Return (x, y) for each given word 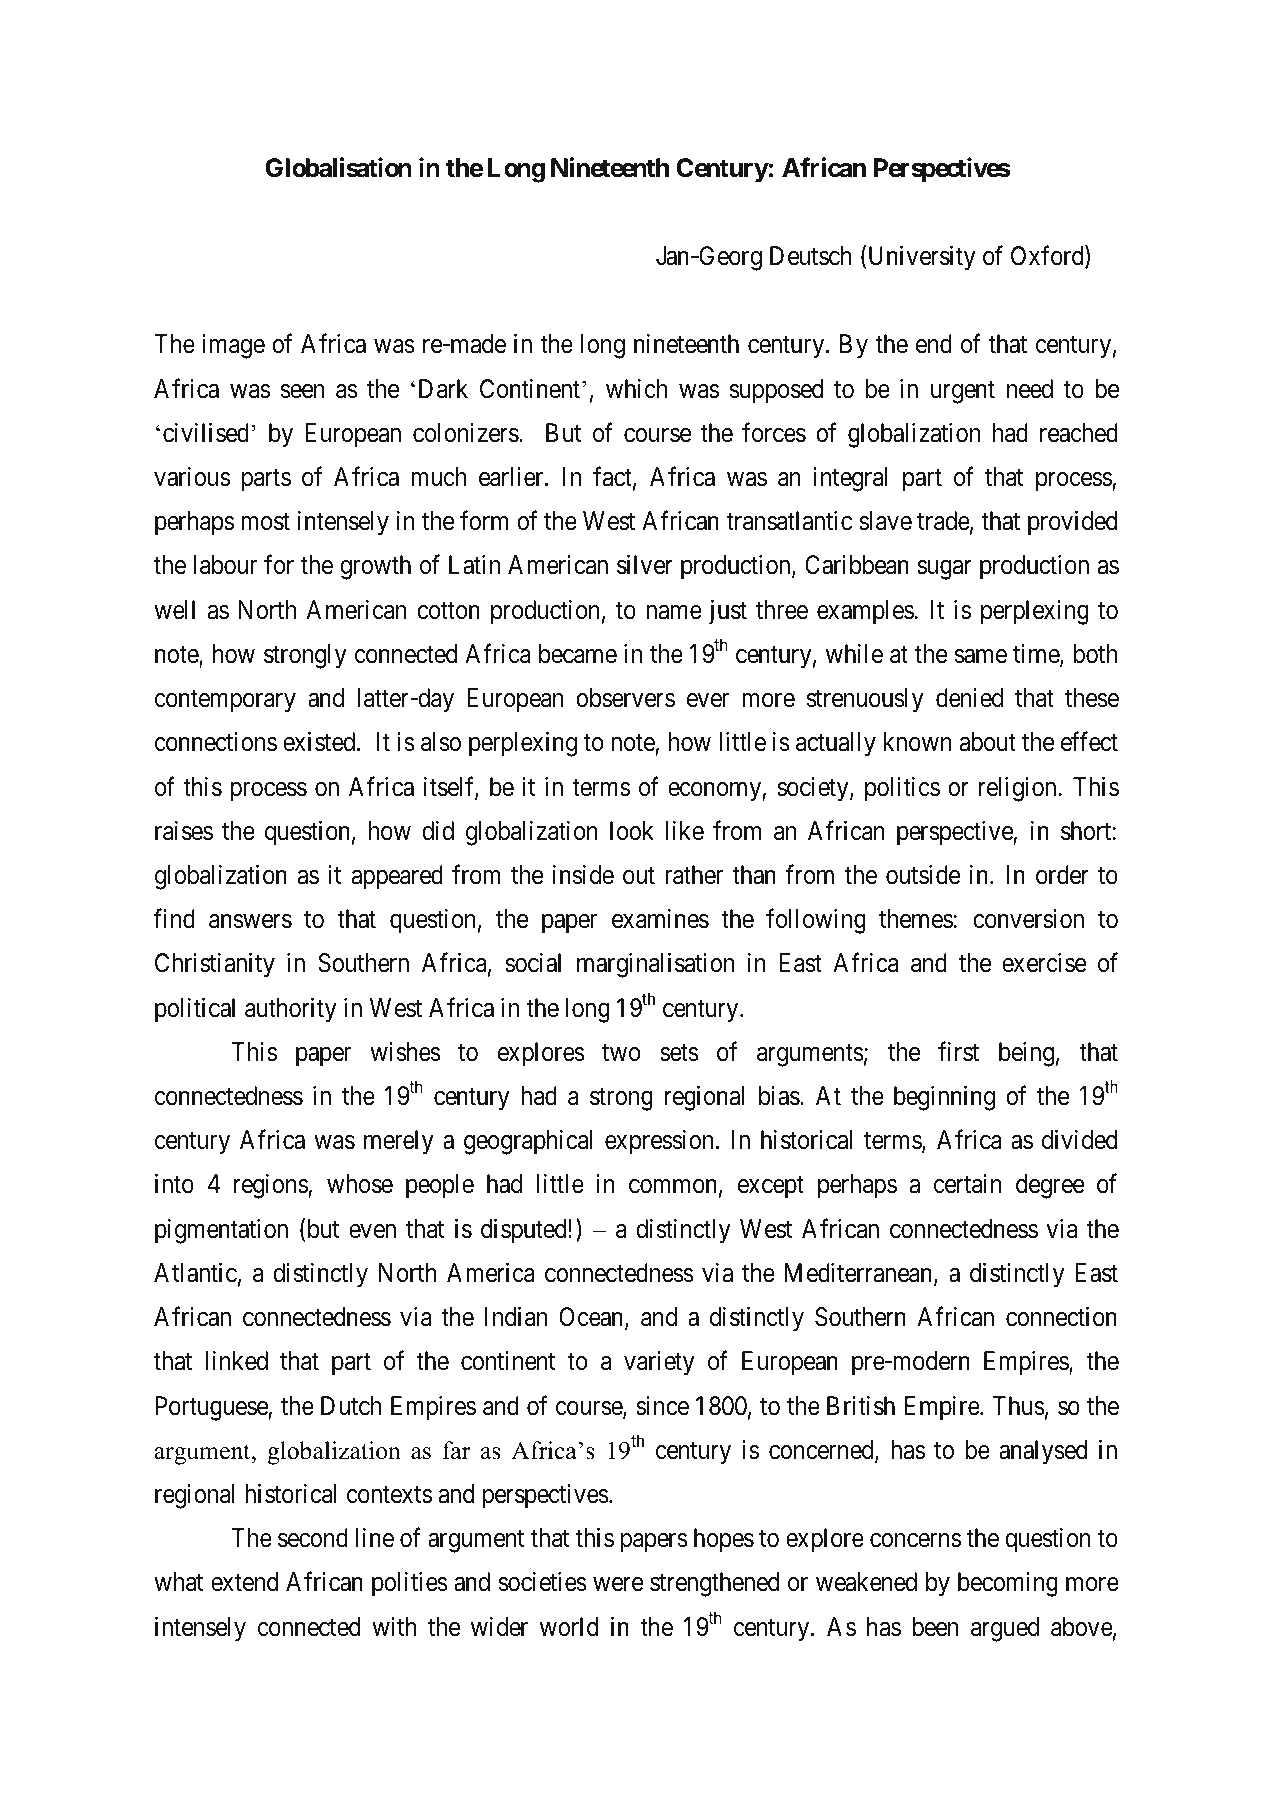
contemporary (225, 701)
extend (244, 1582)
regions (271, 1186)
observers (625, 698)
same (981, 656)
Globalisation (338, 167)
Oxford (1048, 257)
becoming (1008, 1584)
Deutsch (811, 256)
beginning (944, 1098)
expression (659, 1142)
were (618, 1585)
